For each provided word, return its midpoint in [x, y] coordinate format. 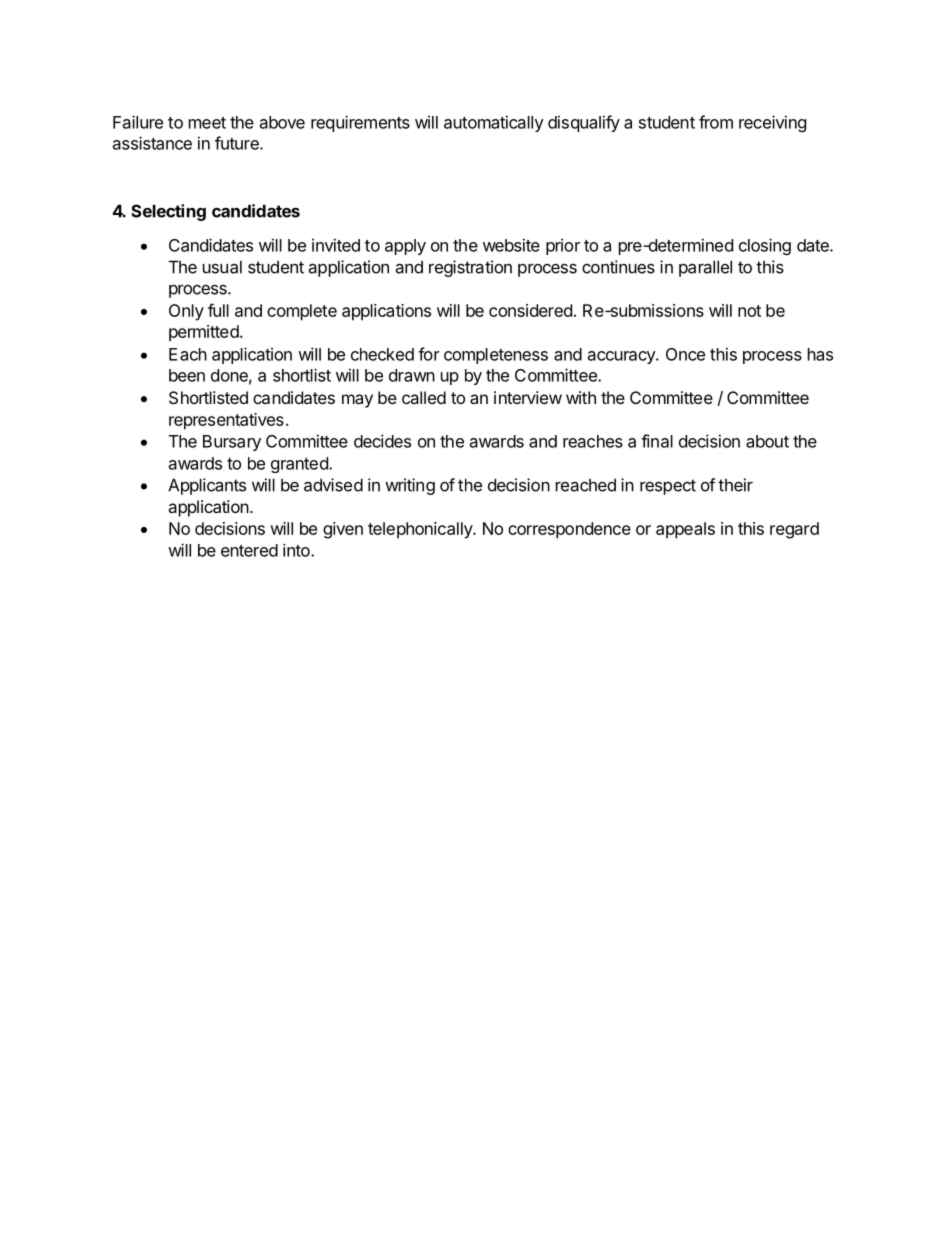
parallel [705, 268]
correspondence [569, 530]
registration [470, 268]
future [238, 143]
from [716, 122]
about [767, 441]
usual [222, 267]
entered [249, 550]
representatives [226, 421]
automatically [494, 123]
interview [528, 397]
